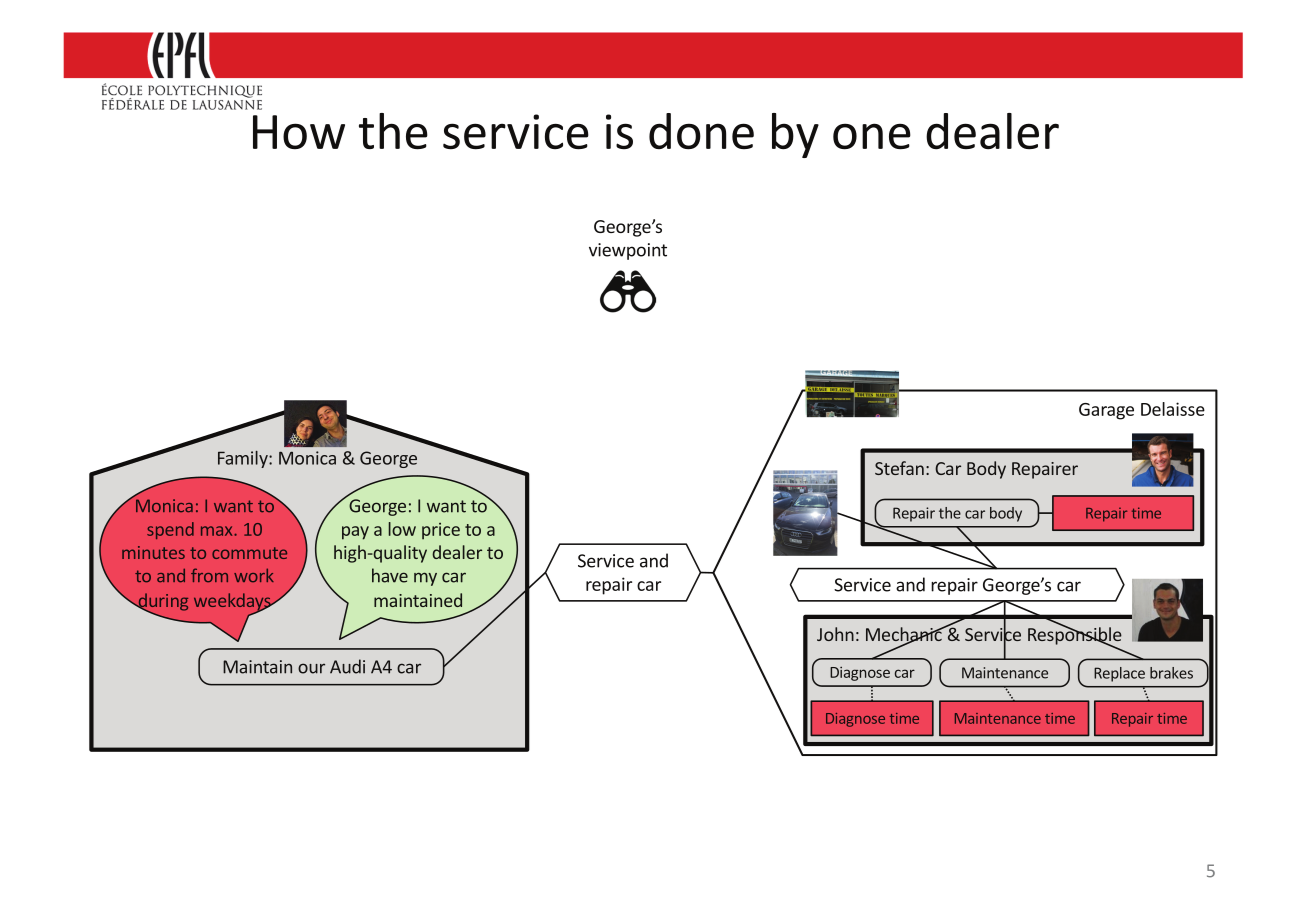 The image size is (1308, 924). I want to click on max, so click(218, 531).
